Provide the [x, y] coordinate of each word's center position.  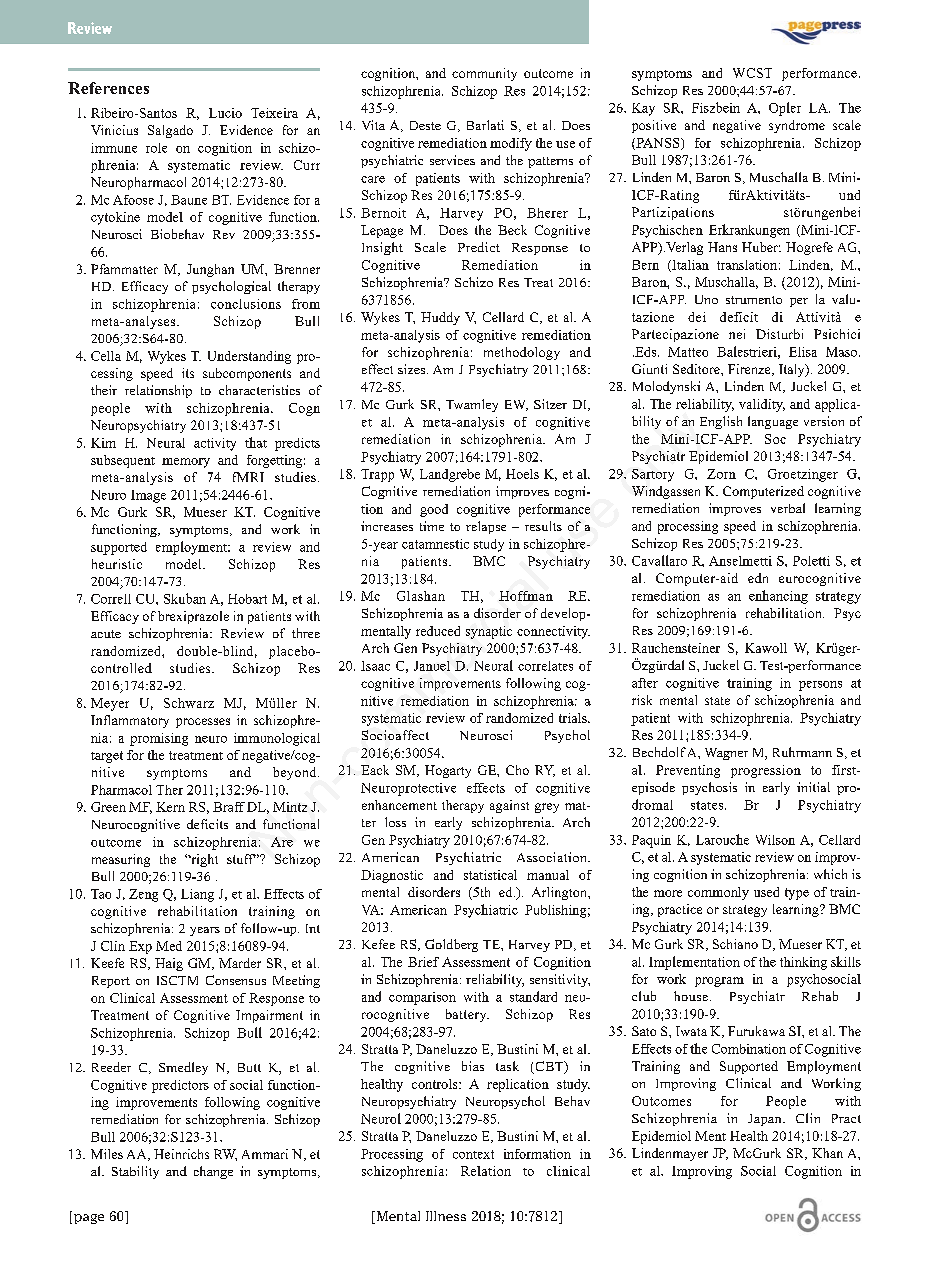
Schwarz [189, 703]
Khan [827, 1153]
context [473, 1154]
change [213, 1172]
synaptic [489, 632]
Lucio [225, 113]
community [484, 74]
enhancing [778, 597]
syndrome [797, 126]
